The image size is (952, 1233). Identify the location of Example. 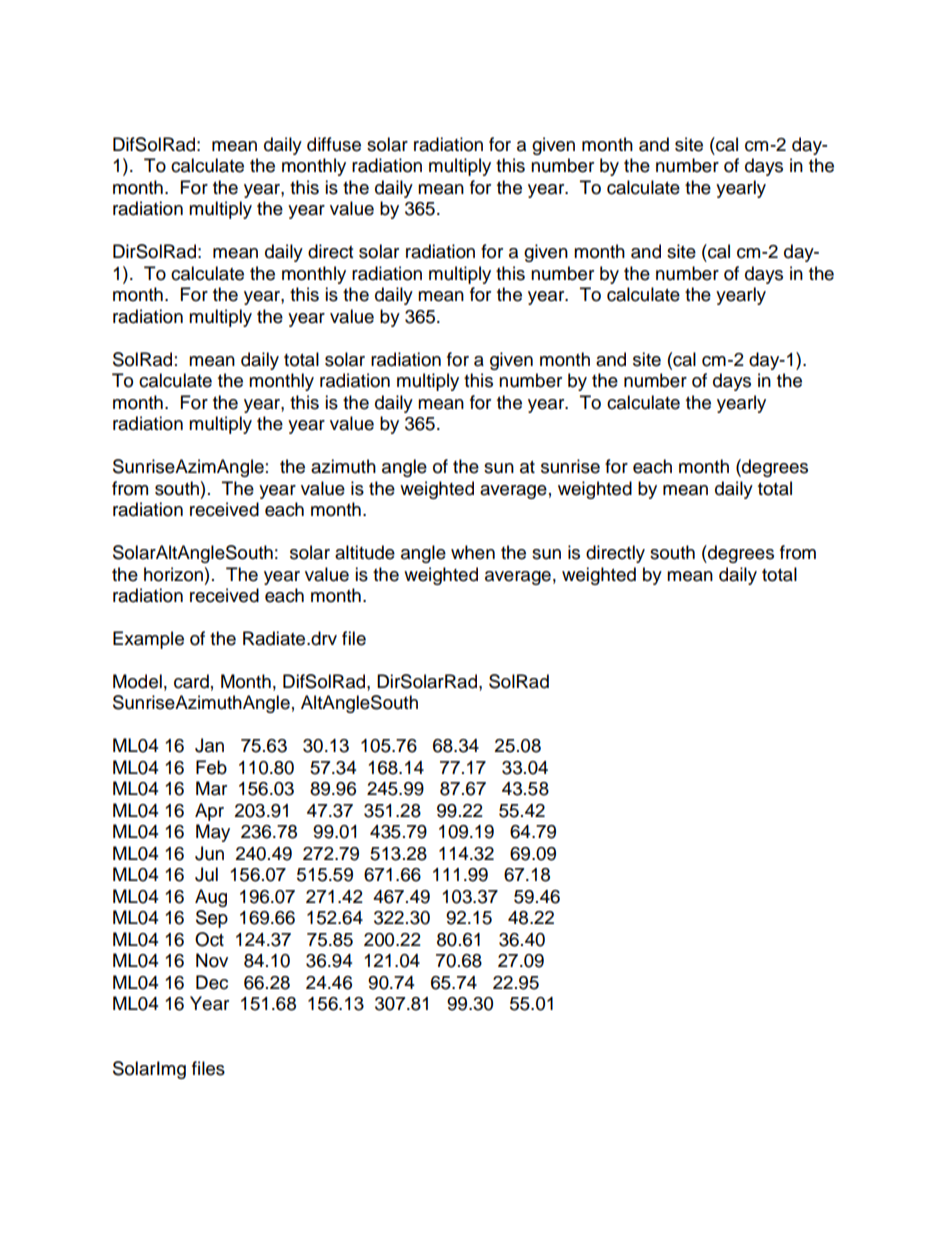
(148, 640).
